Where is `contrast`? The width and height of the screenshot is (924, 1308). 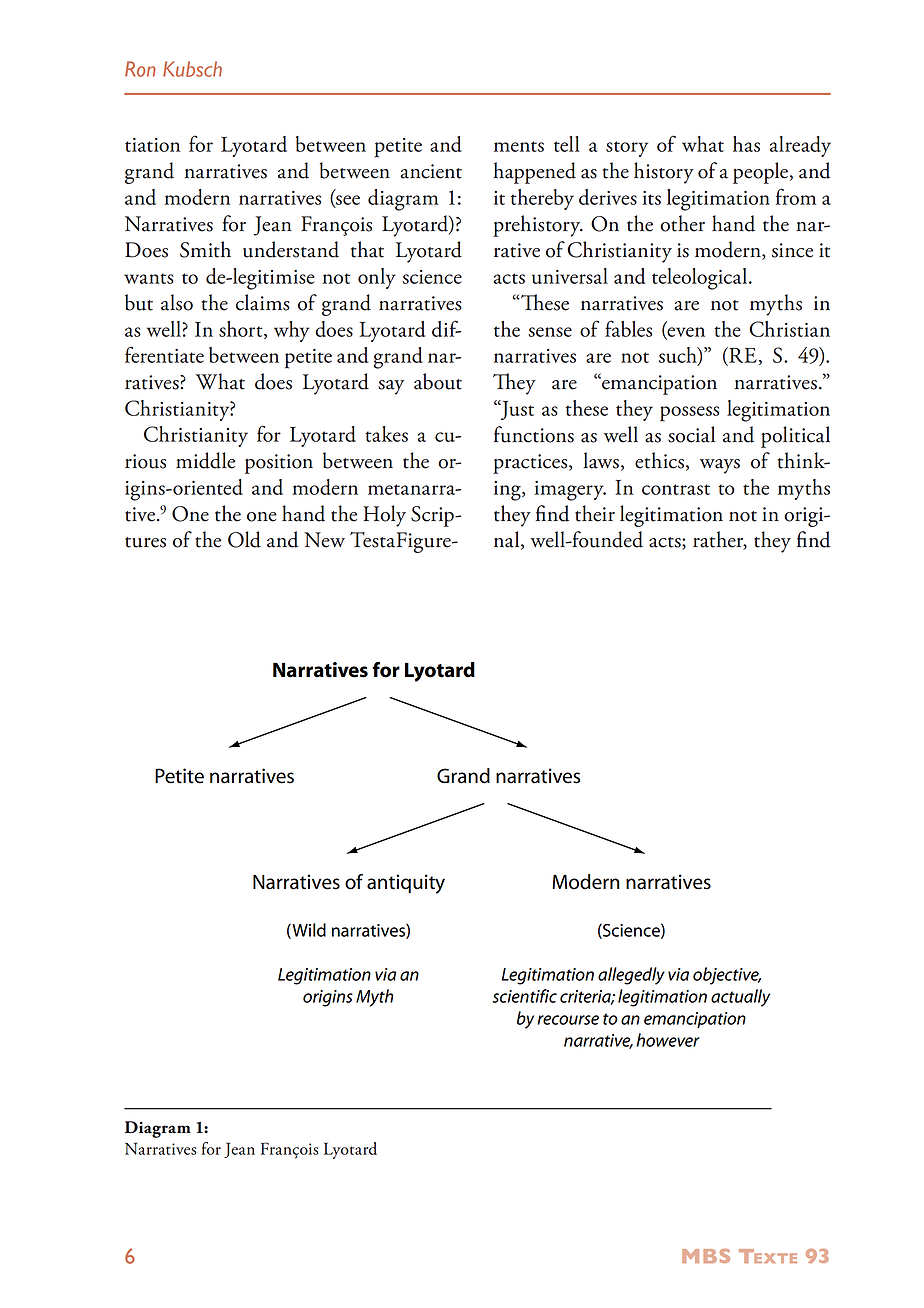
contrast is located at coordinates (676, 489).
